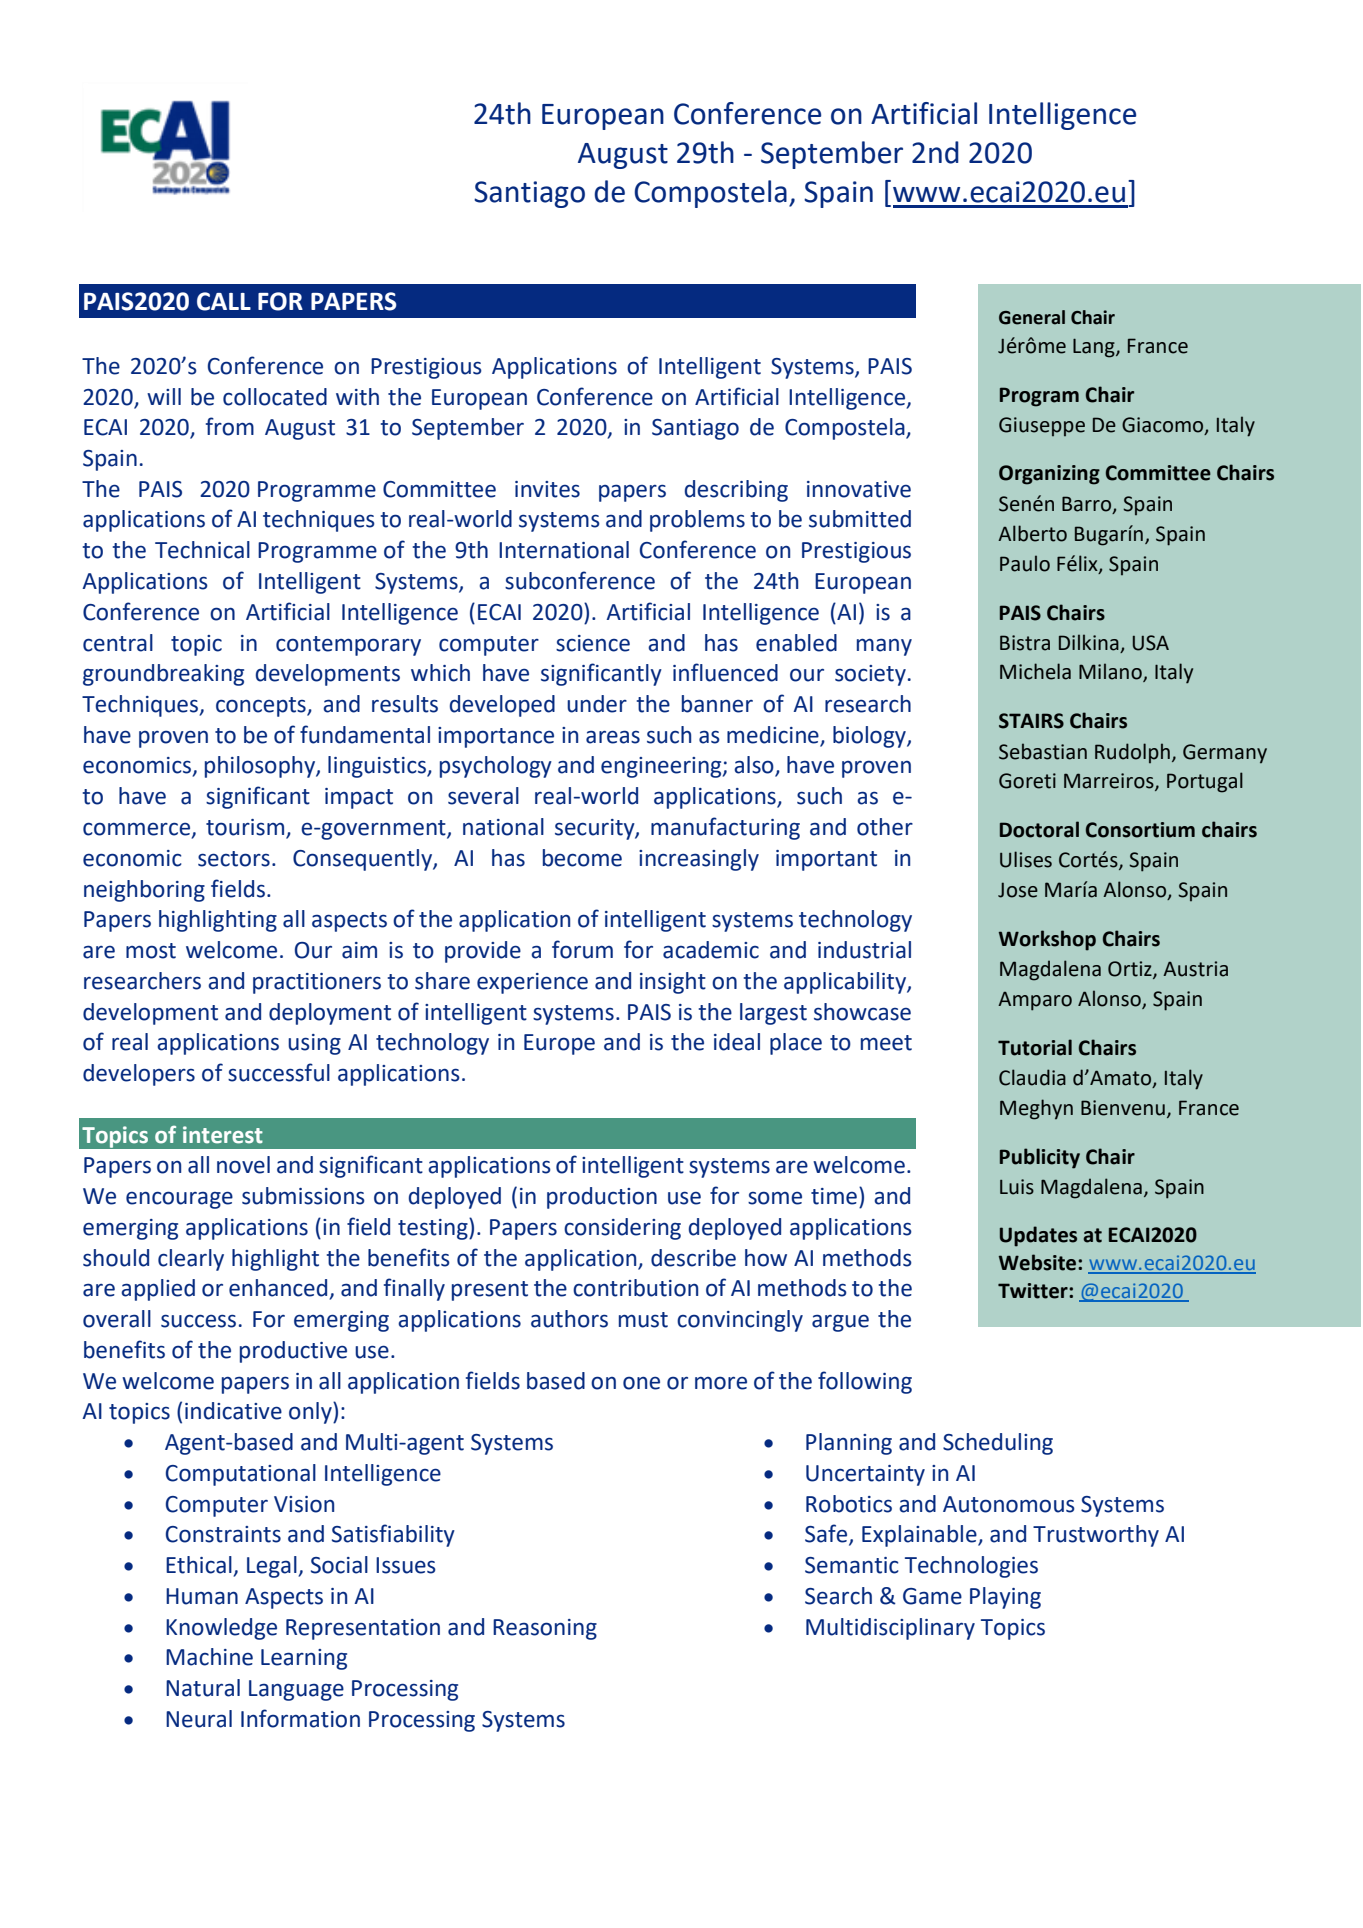  I want to click on sectors, so click(234, 859).
